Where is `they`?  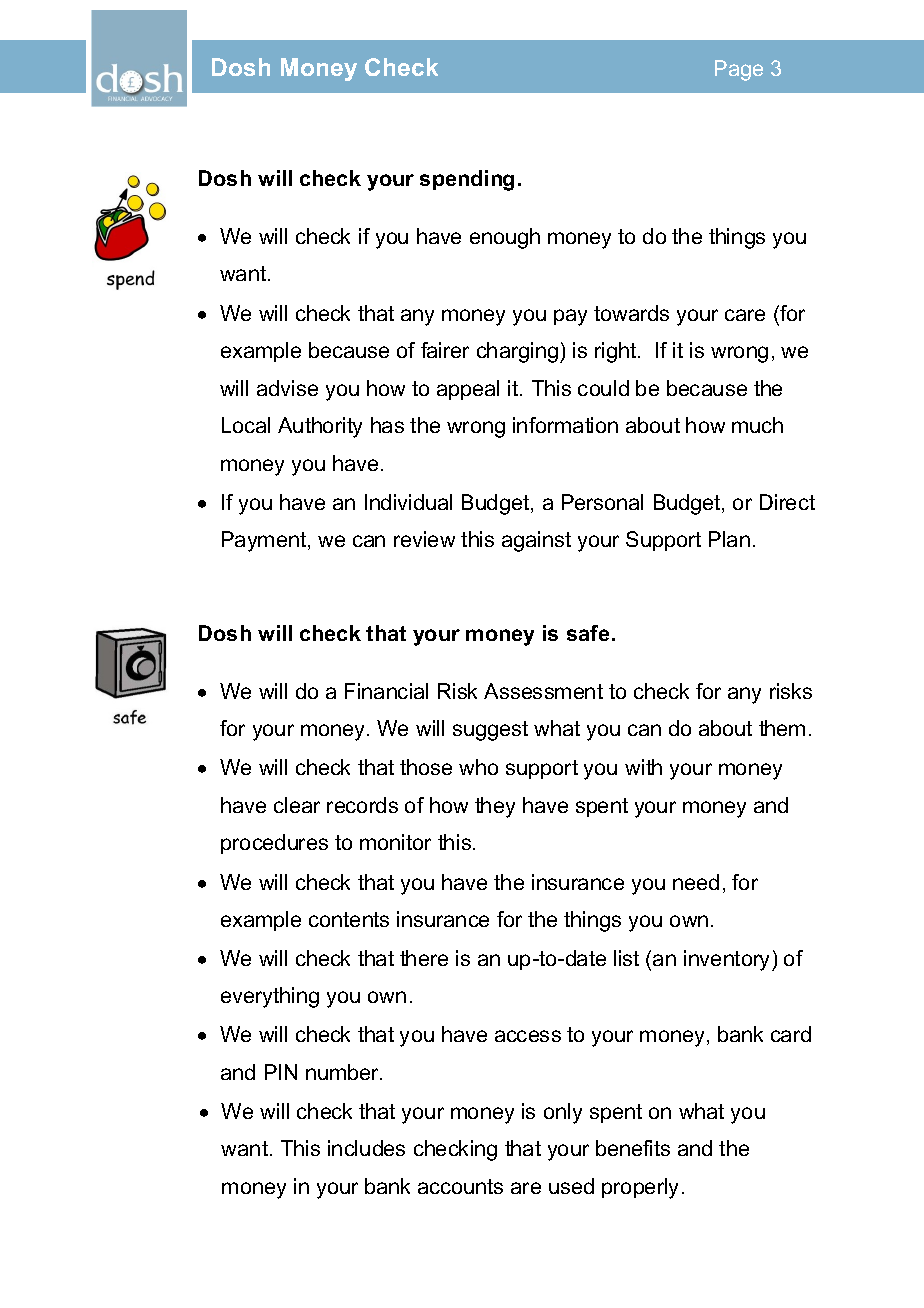 they is located at coordinates (495, 807).
